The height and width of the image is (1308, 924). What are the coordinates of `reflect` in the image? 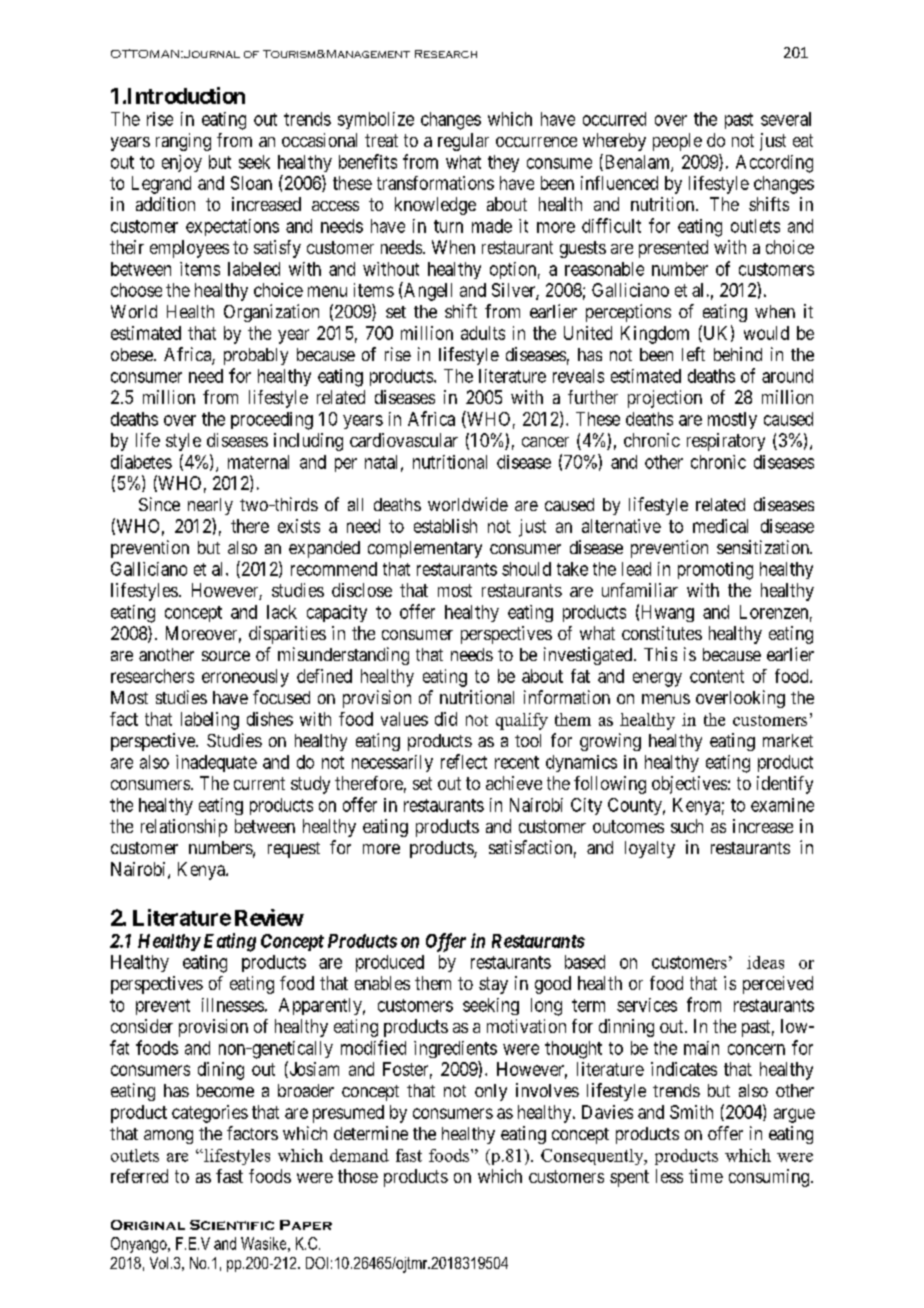 It's located at (464, 761).
